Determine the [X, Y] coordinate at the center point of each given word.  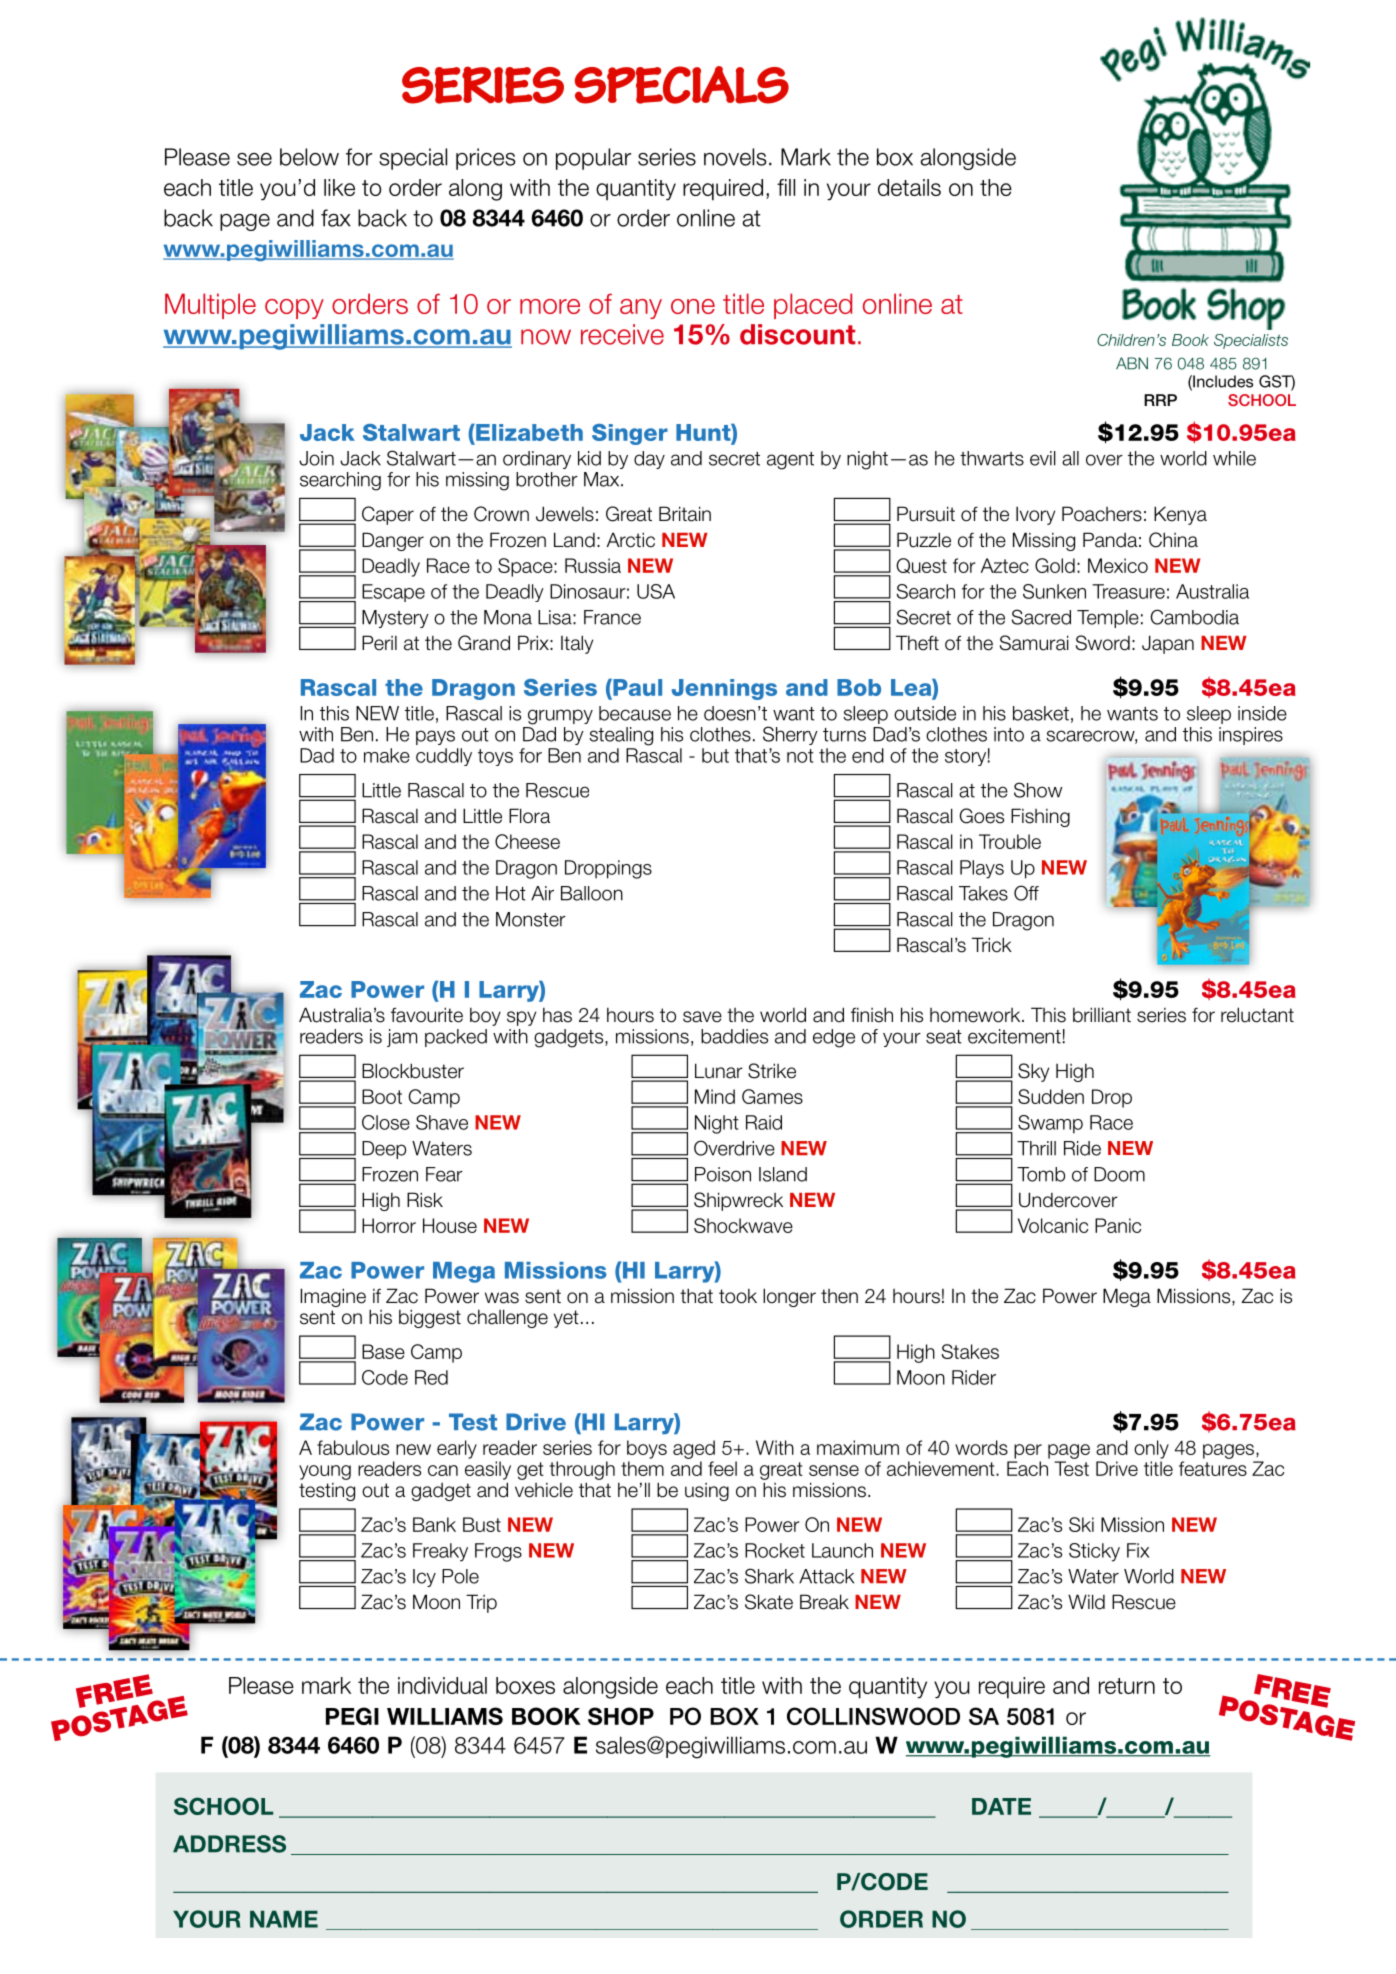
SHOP [621, 1716]
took [738, 1296]
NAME [284, 1919]
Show [1038, 790]
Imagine [333, 1297]
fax [336, 218]
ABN [1132, 363]
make [387, 755]
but [715, 755]
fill [786, 187]
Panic [1118, 1225]
